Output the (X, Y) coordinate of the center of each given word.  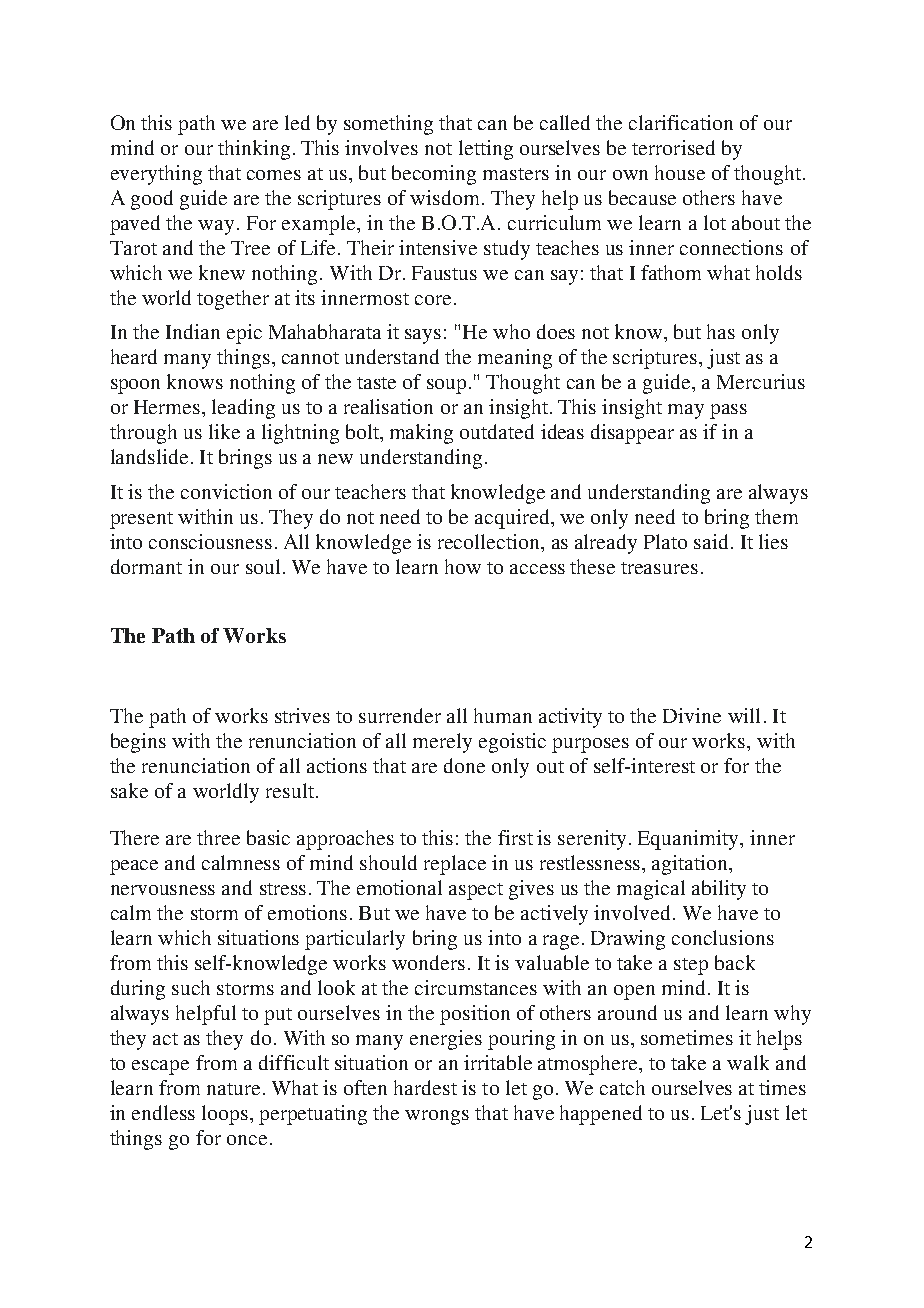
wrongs (437, 1117)
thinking (254, 150)
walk (748, 1062)
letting (486, 150)
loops (225, 1115)
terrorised (673, 147)
